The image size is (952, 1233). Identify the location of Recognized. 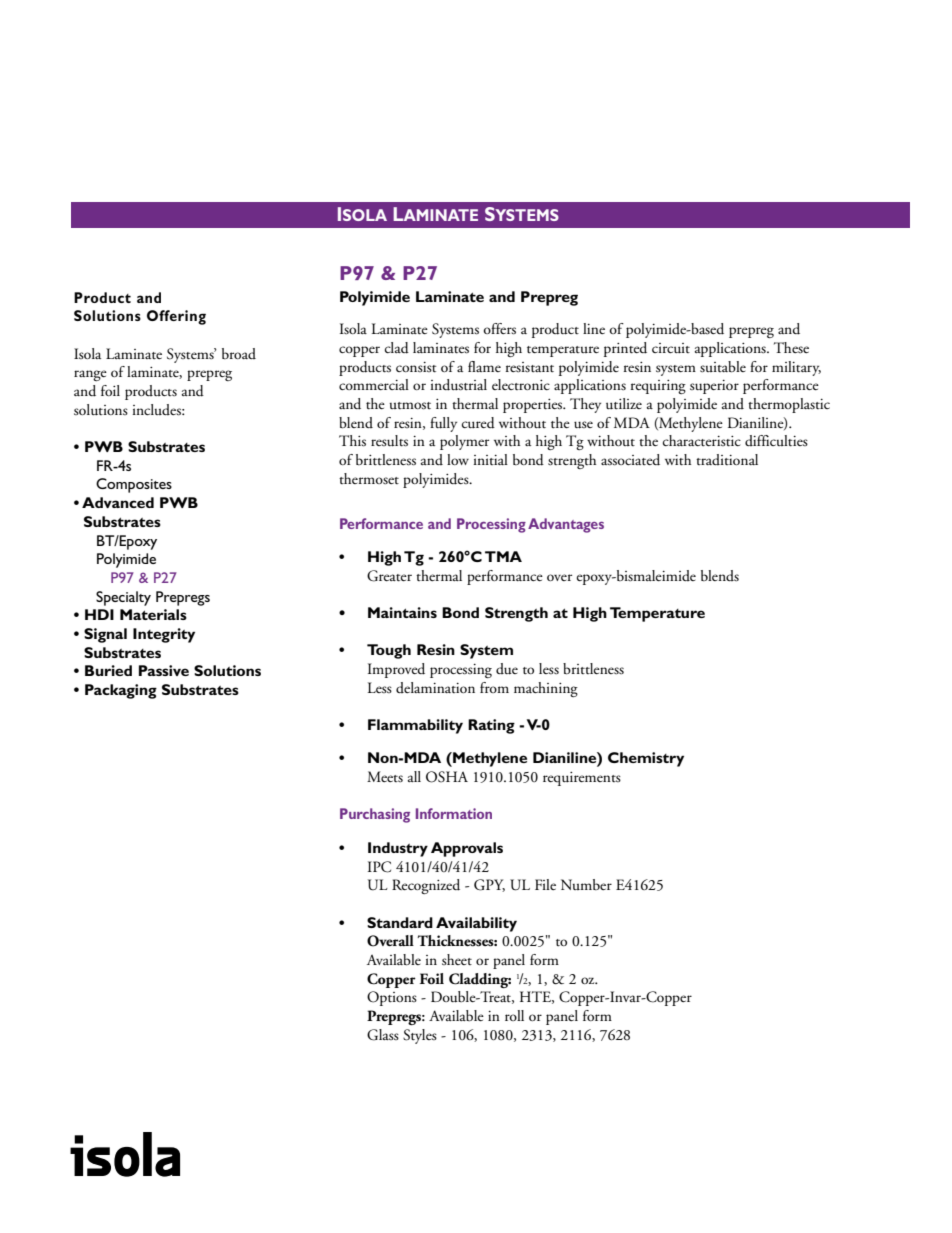
(426, 886).
